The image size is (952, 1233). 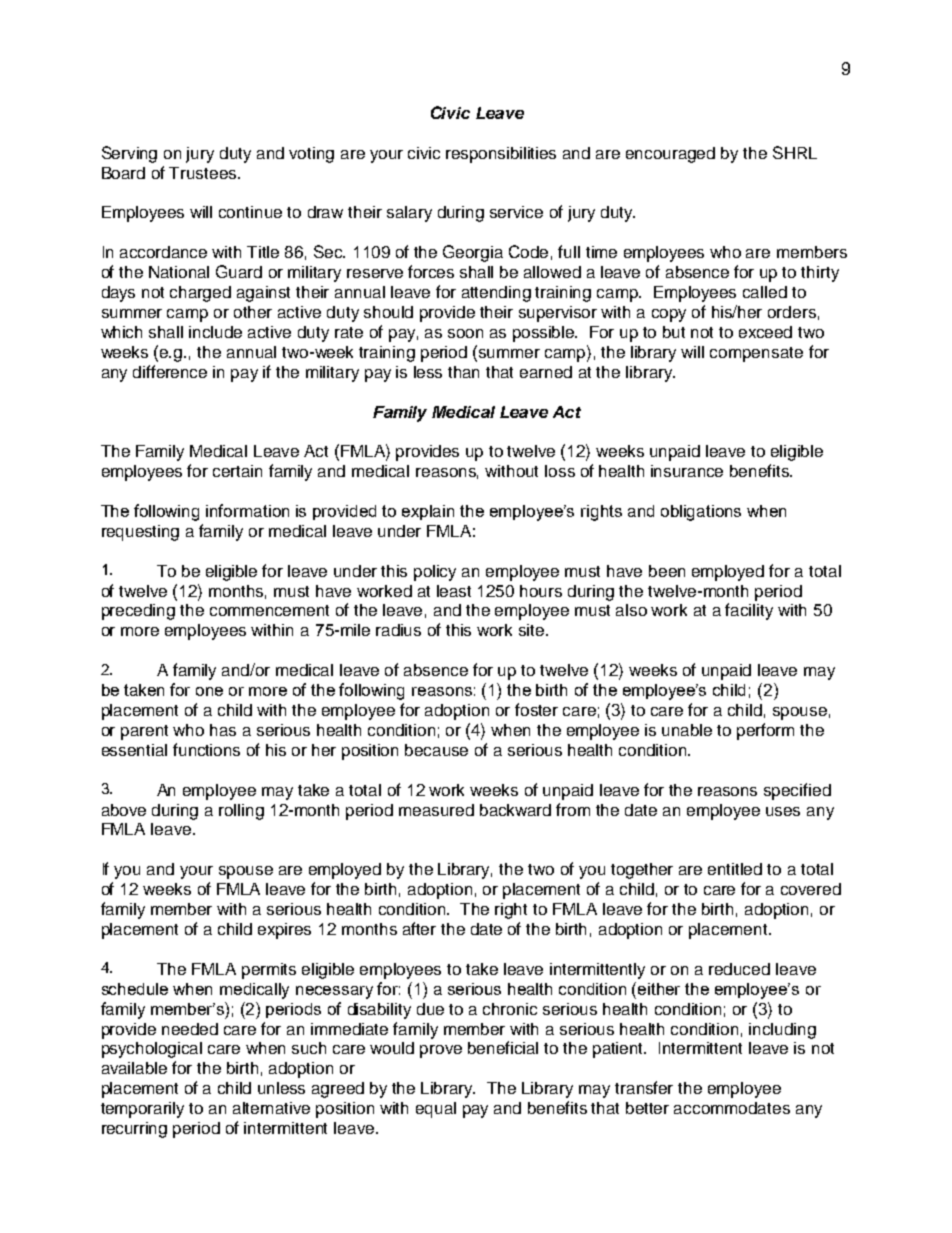 I want to click on one, so click(x=209, y=691).
